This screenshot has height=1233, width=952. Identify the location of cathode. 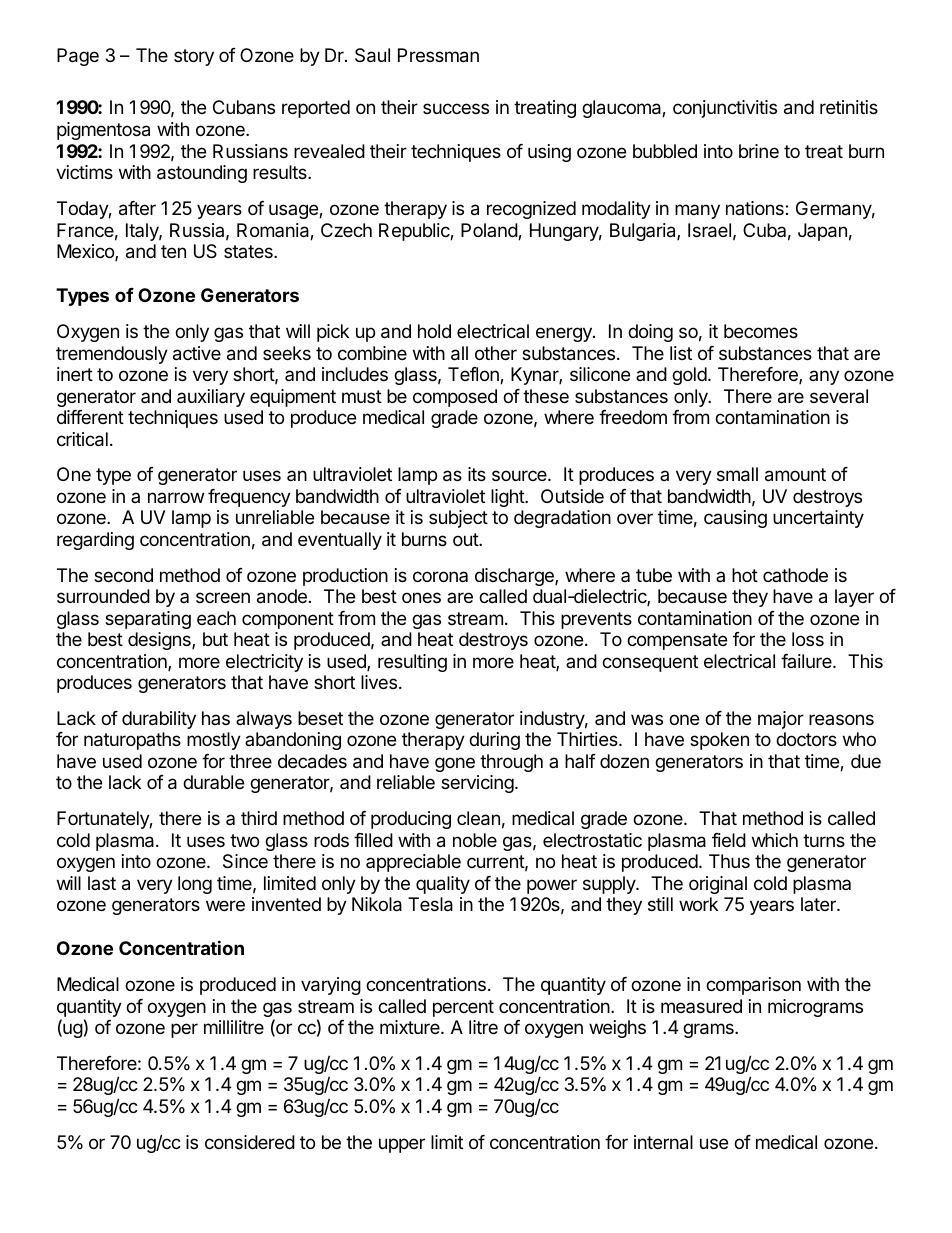
(795, 575).
